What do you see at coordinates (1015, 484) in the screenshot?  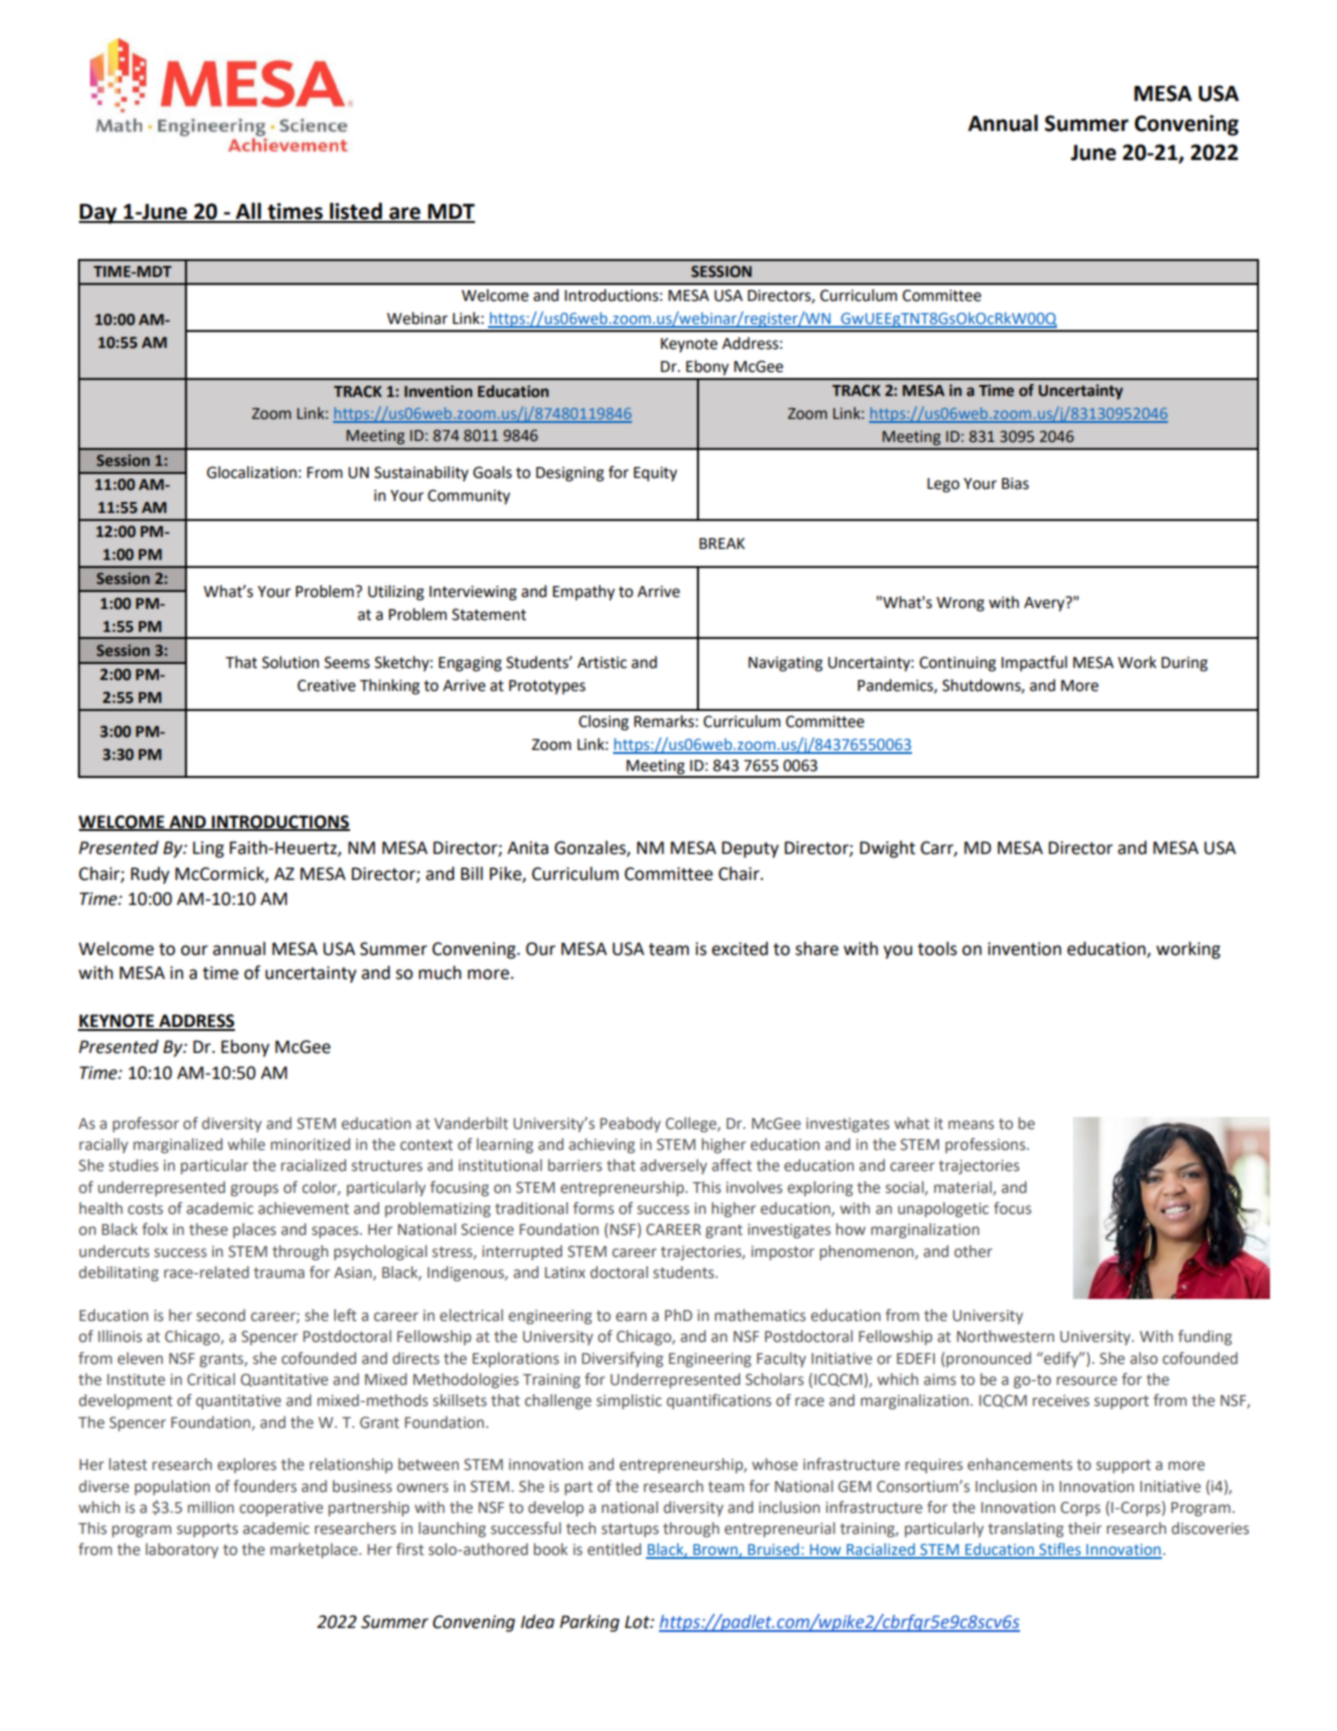 I see `Bias` at bounding box center [1015, 484].
